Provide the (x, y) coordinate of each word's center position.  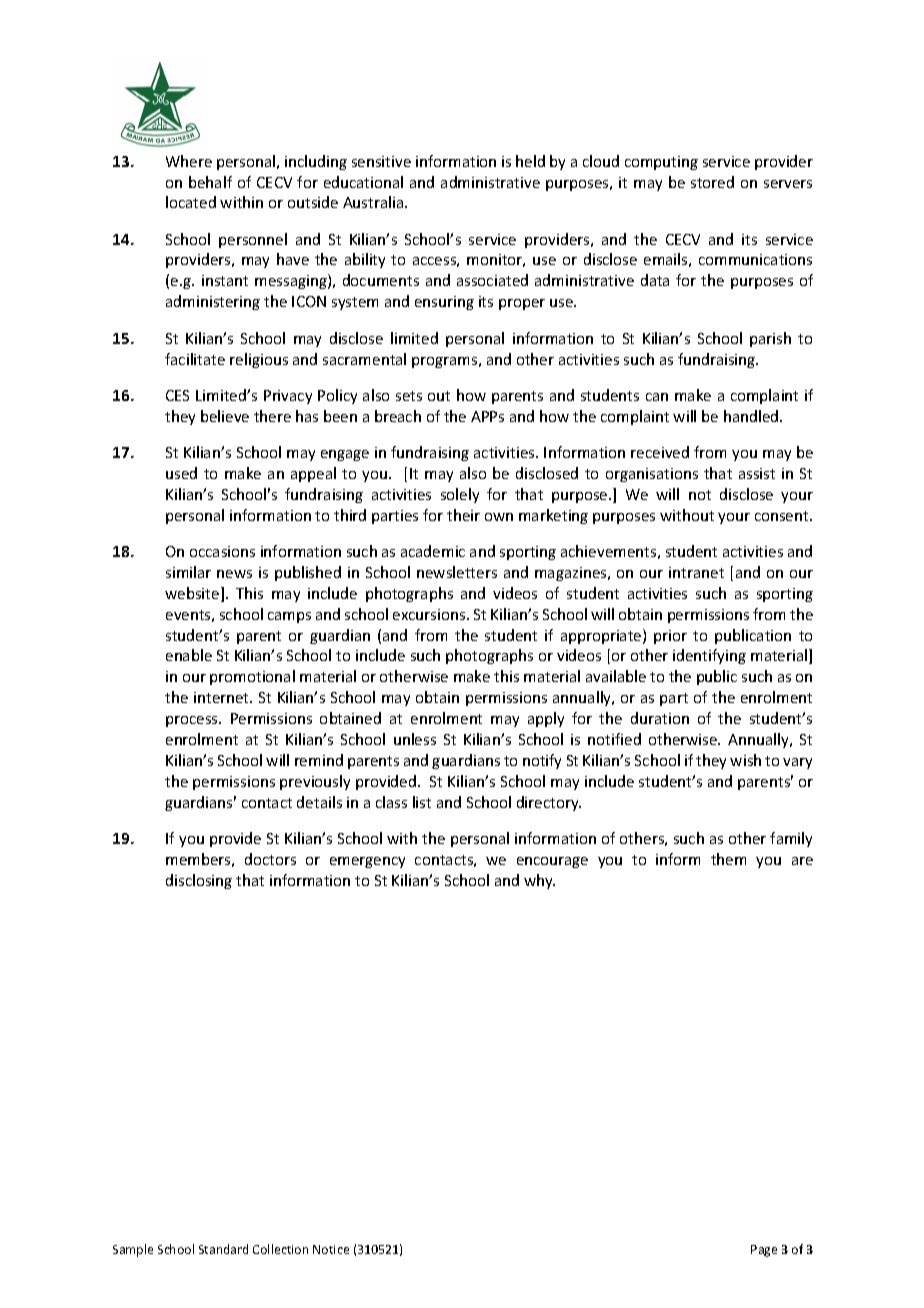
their (463, 515)
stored (712, 182)
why (539, 881)
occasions (222, 551)
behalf (210, 182)
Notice (331, 1249)
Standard (223, 1249)
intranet (696, 572)
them (728, 859)
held (530, 161)
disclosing (199, 881)
